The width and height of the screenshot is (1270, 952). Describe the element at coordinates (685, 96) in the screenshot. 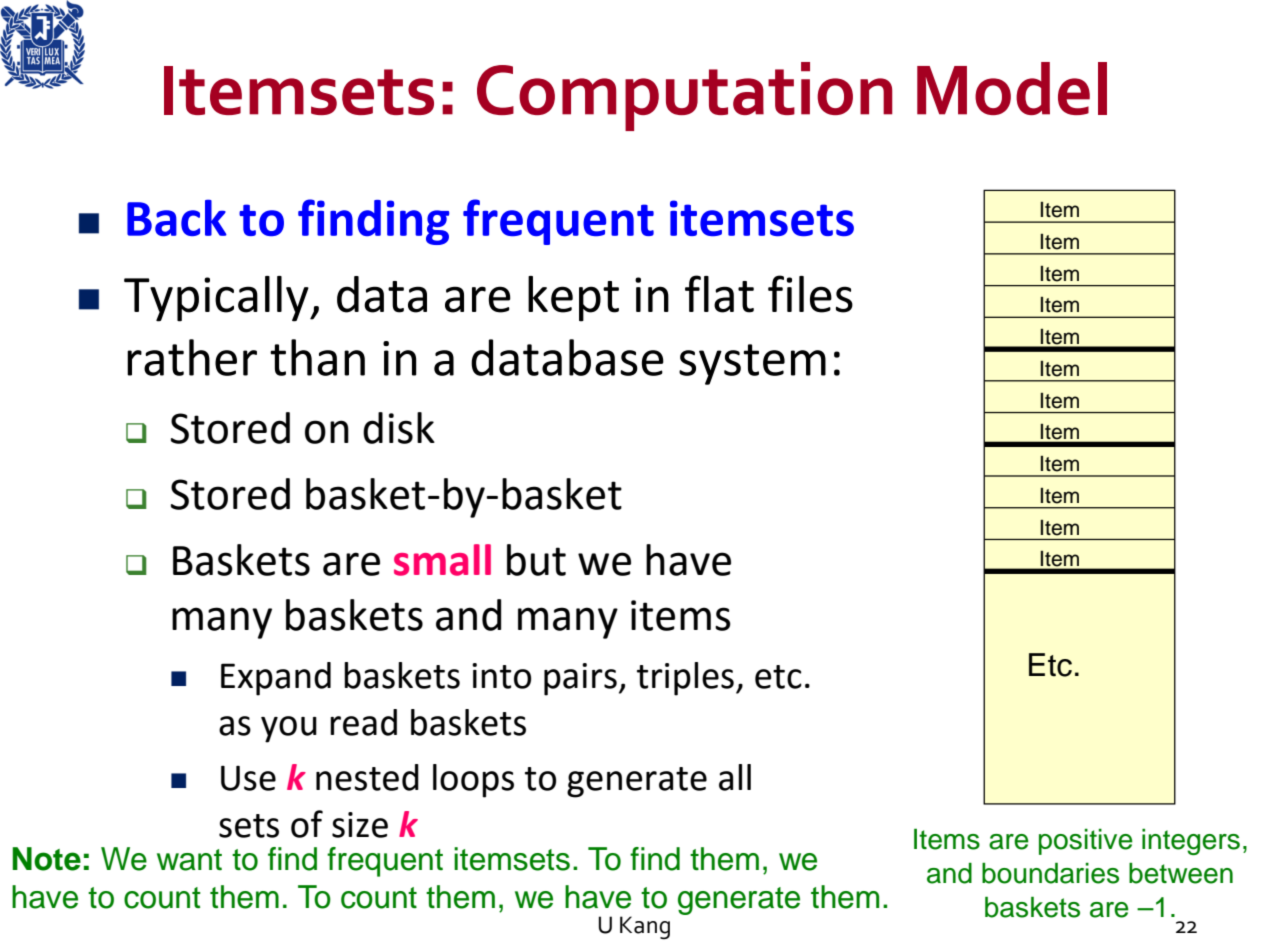

I see `Computation` at that location.
